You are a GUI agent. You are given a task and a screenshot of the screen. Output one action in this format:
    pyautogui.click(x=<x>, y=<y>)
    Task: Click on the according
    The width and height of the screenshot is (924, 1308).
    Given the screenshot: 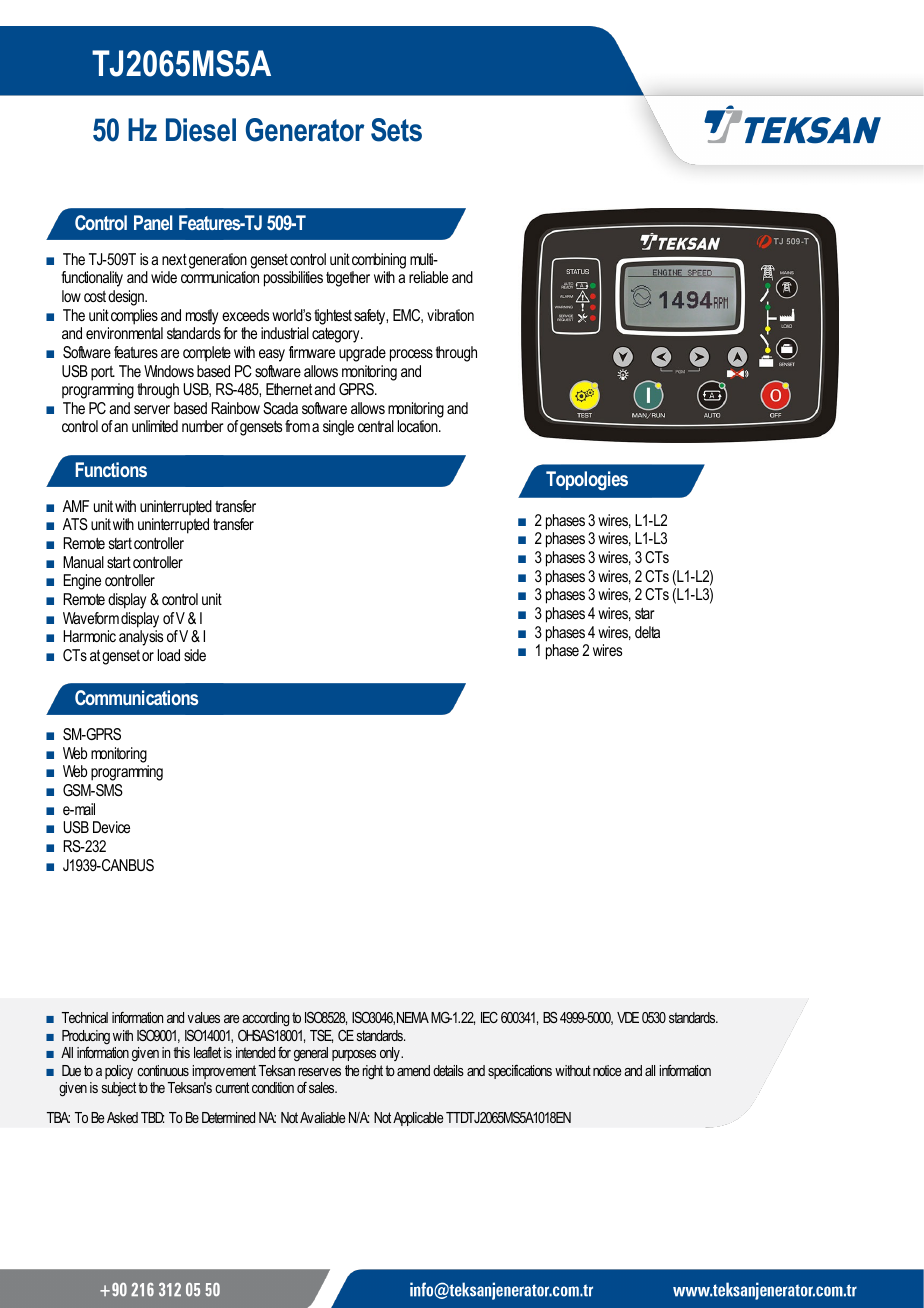 What is the action you would take?
    pyautogui.click(x=265, y=1019)
